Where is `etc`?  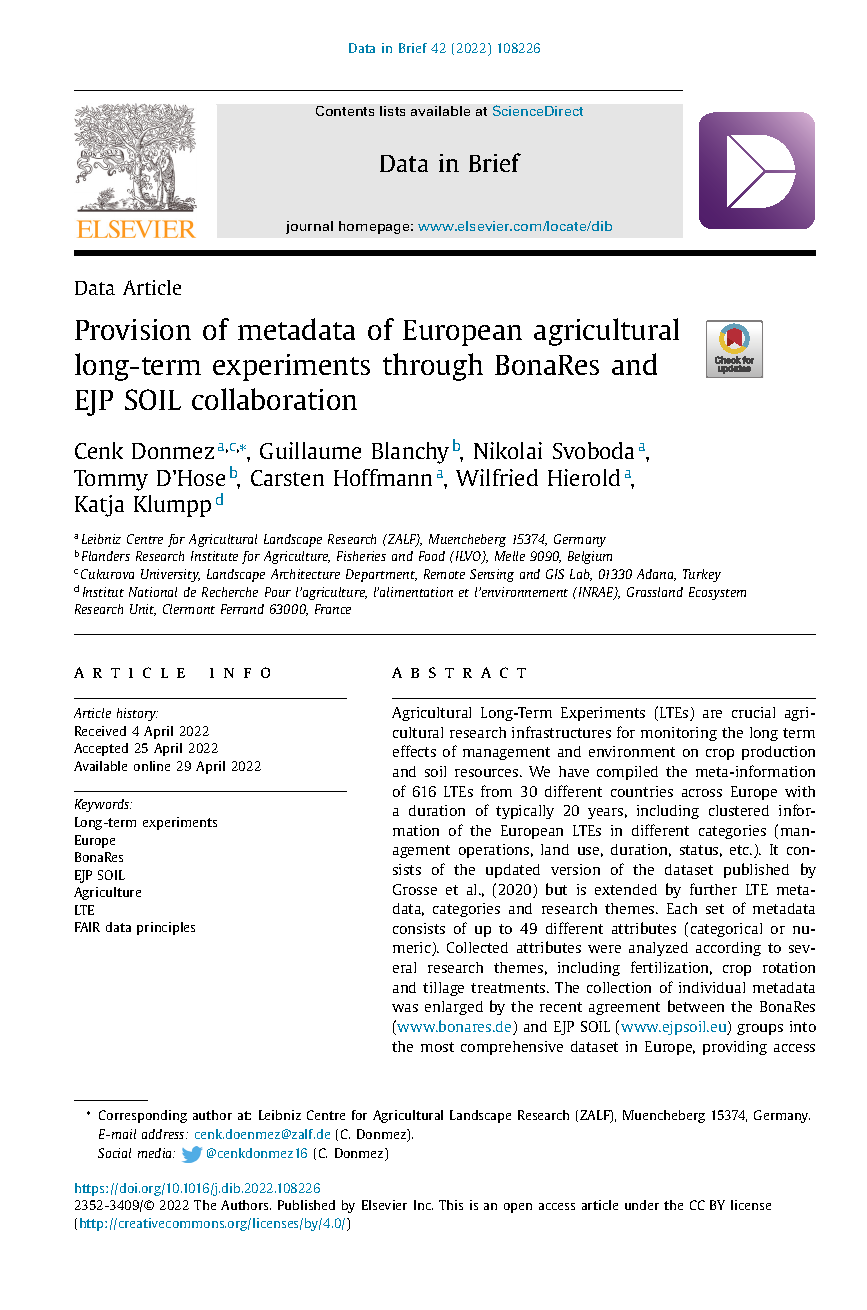 etc is located at coordinates (741, 850).
